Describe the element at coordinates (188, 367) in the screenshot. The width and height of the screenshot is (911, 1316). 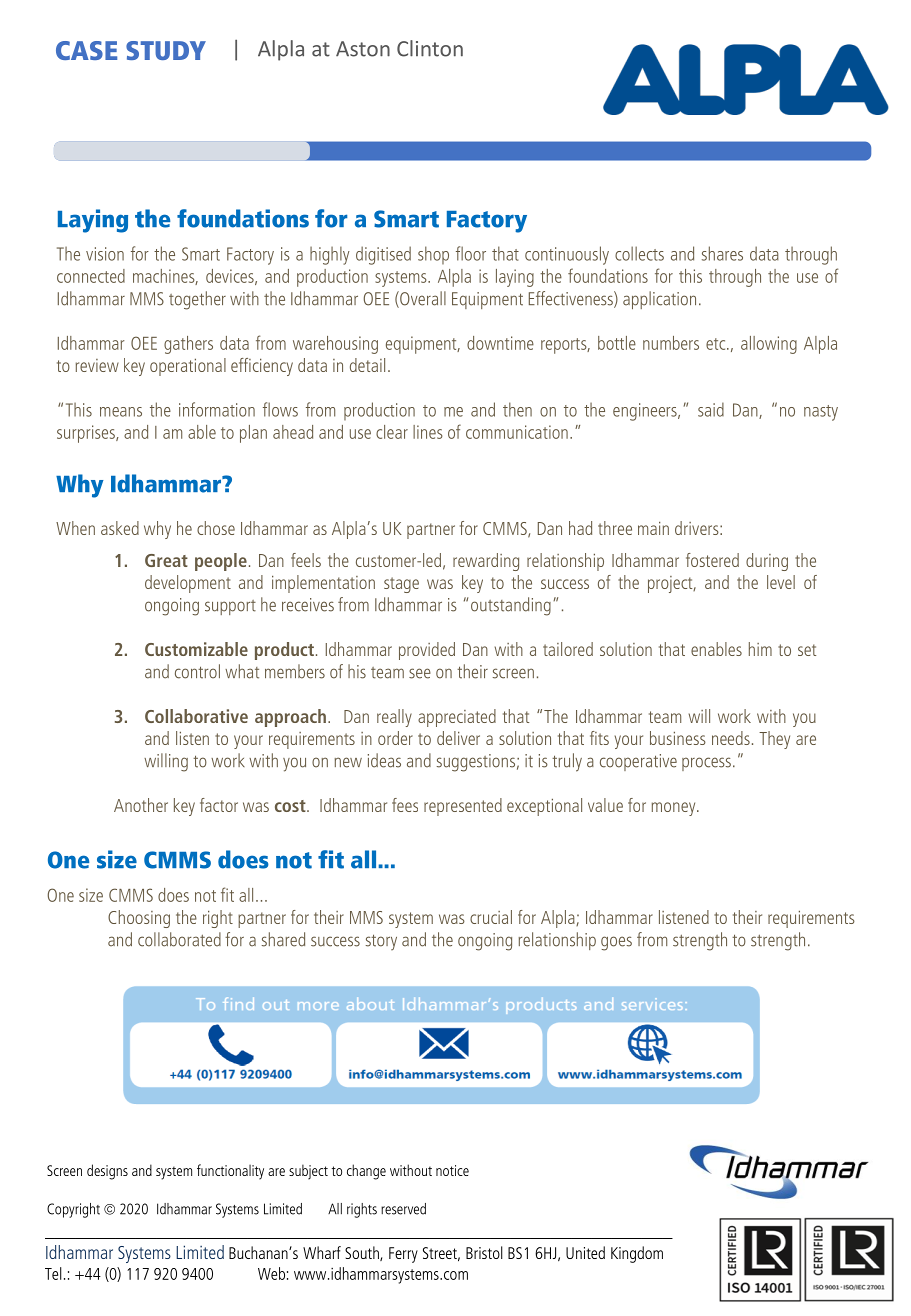
I see `operational` at that location.
